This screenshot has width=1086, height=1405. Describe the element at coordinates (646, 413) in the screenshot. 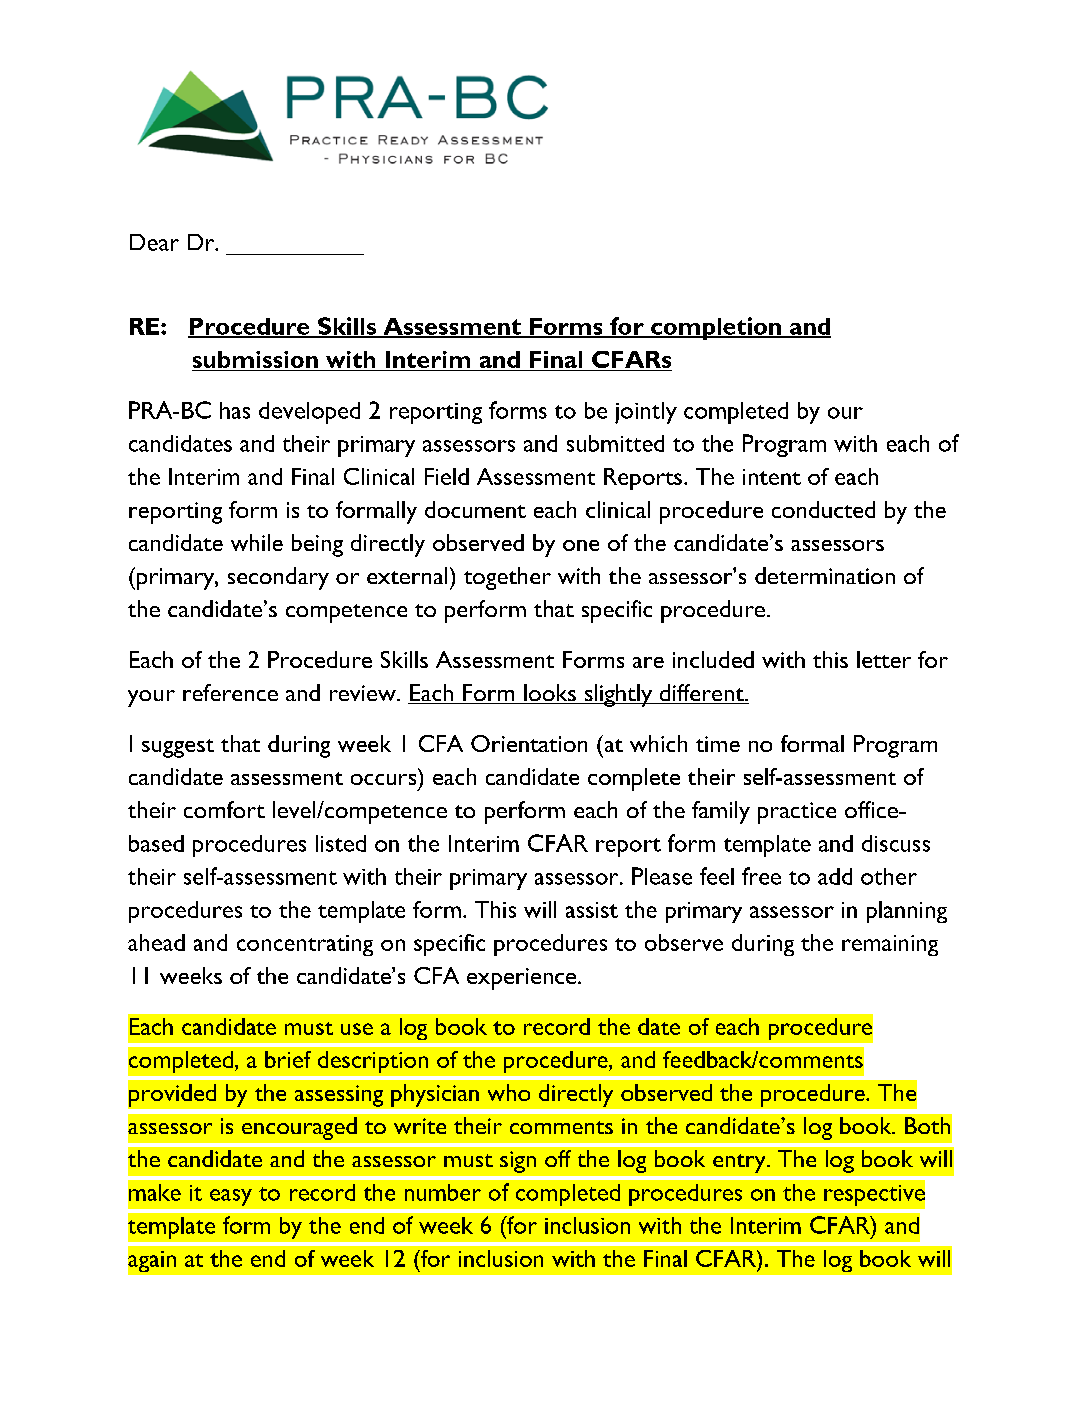

I see `jointly` at that location.
